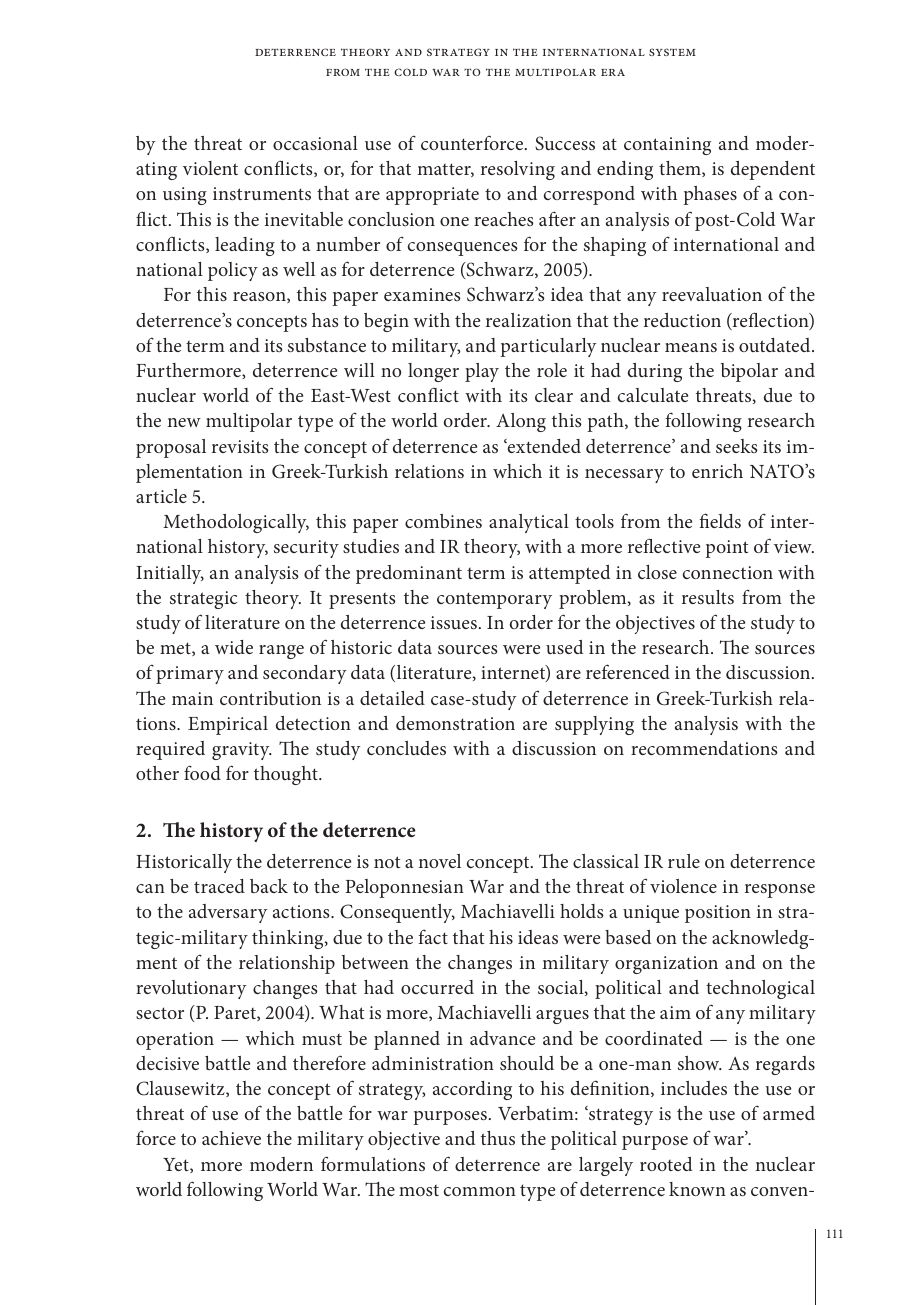  What do you see at coordinates (672, 52) in the screenshot?
I see `system` at bounding box center [672, 52].
